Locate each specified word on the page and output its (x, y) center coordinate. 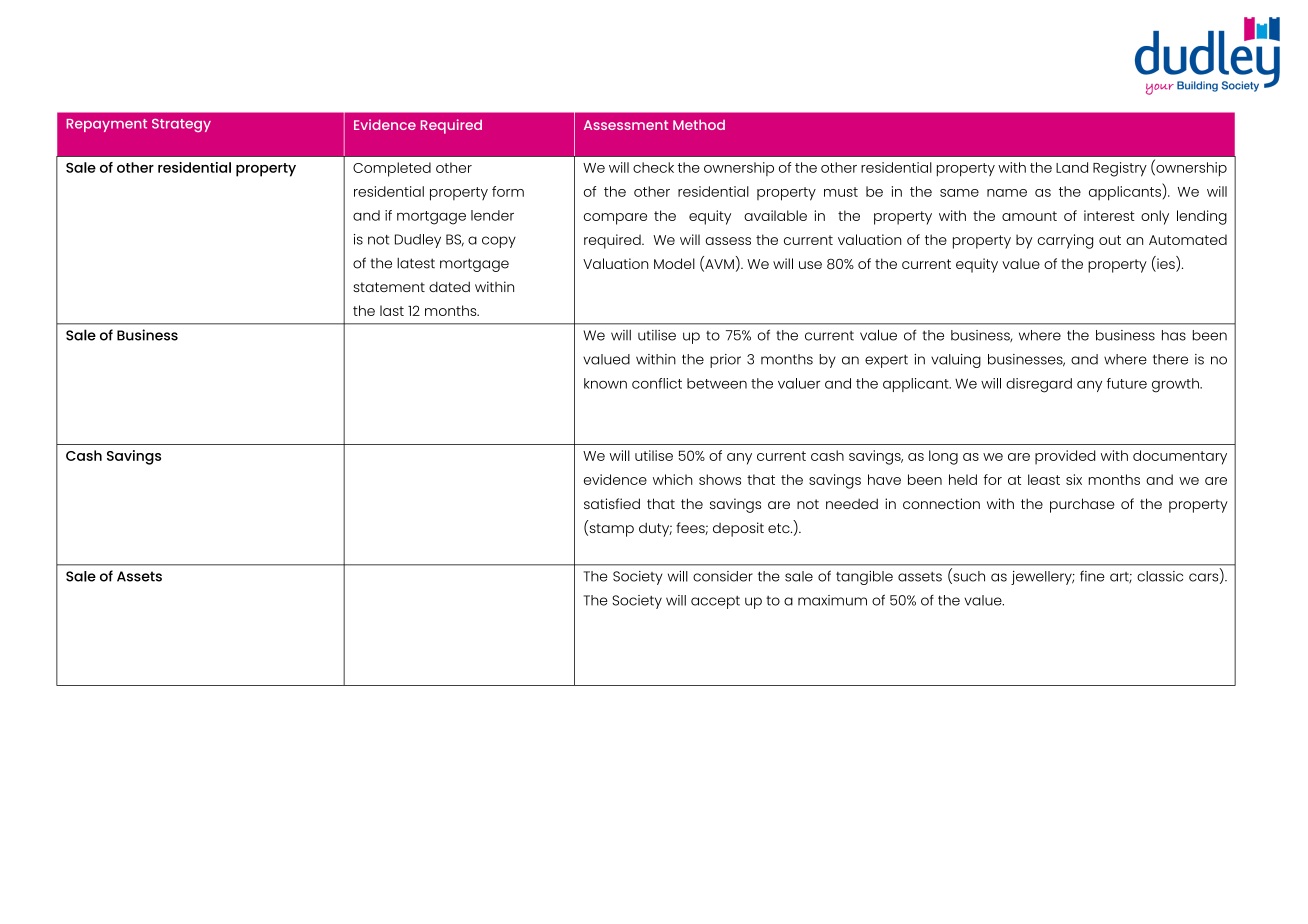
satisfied (612, 503)
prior (725, 361)
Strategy (181, 125)
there (1170, 359)
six (1074, 479)
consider (723, 576)
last (392, 310)
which (673, 479)
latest (416, 263)
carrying (1065, 241)
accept (715, 602)
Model (674, 263)
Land (1072, 167)
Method (699, 125)
